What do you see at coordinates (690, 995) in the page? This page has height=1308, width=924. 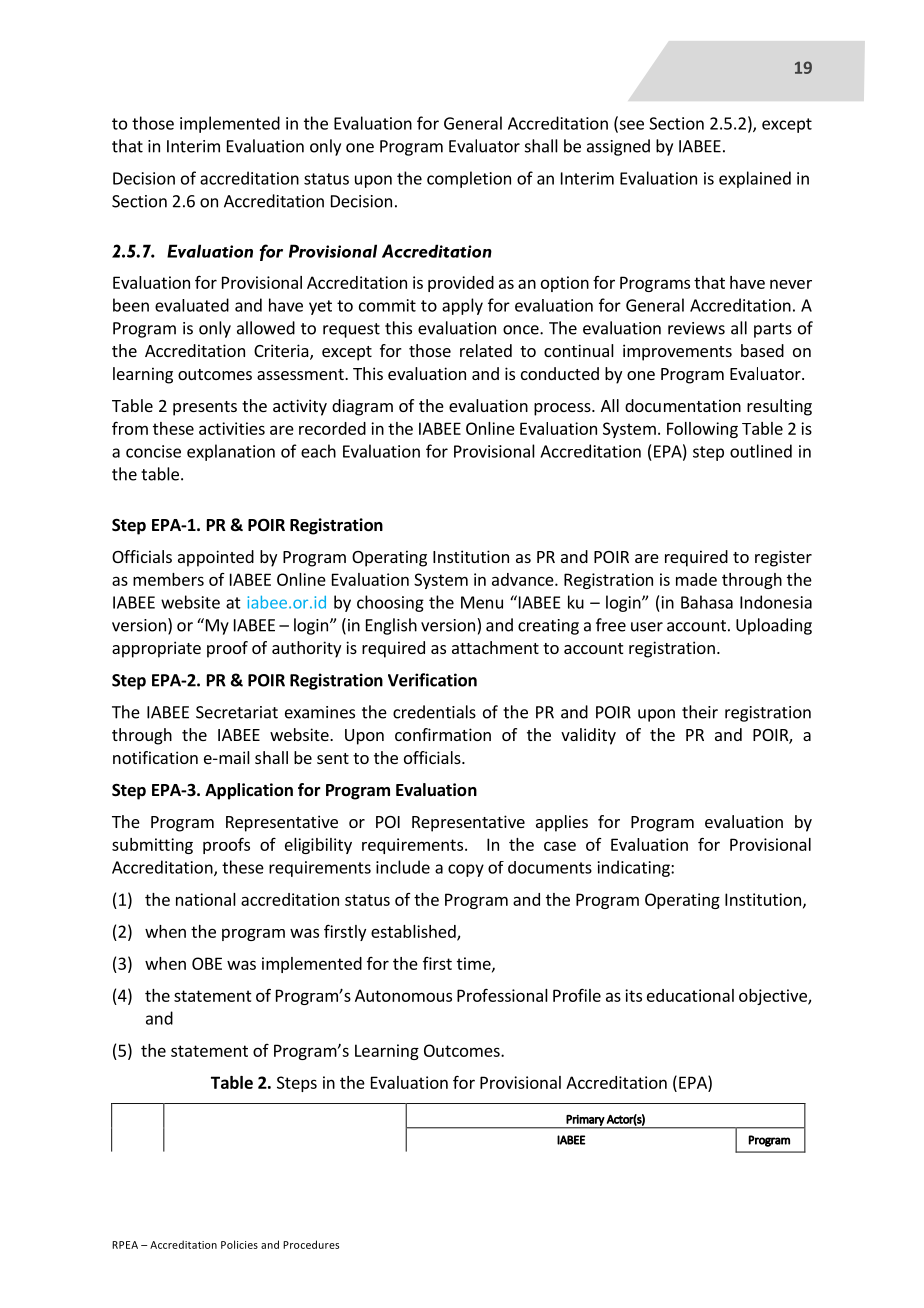 I see `educational` at bounding box center [690, 995].
